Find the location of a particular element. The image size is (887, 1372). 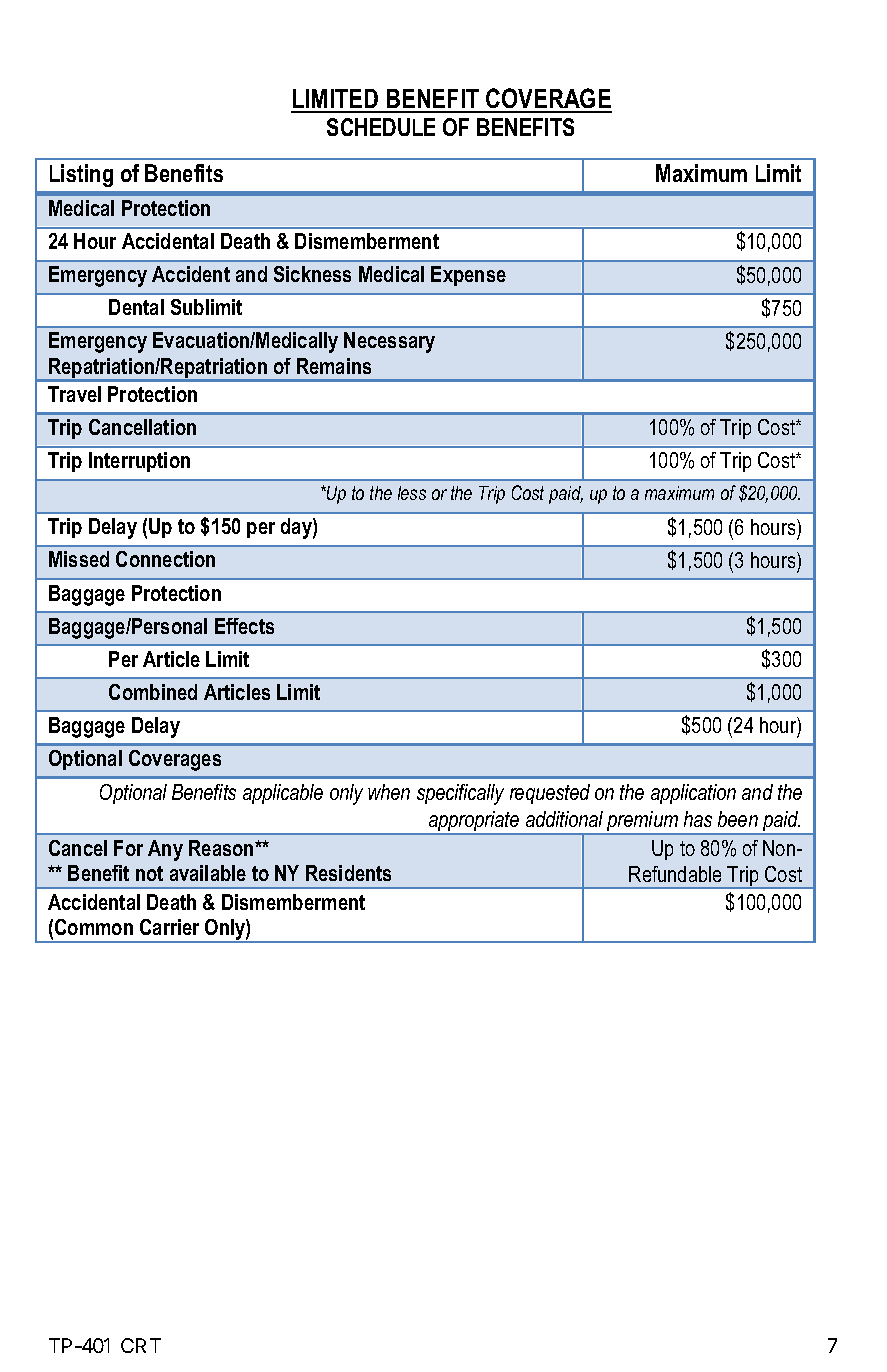

Combined is located at coordinates (153, 692).
